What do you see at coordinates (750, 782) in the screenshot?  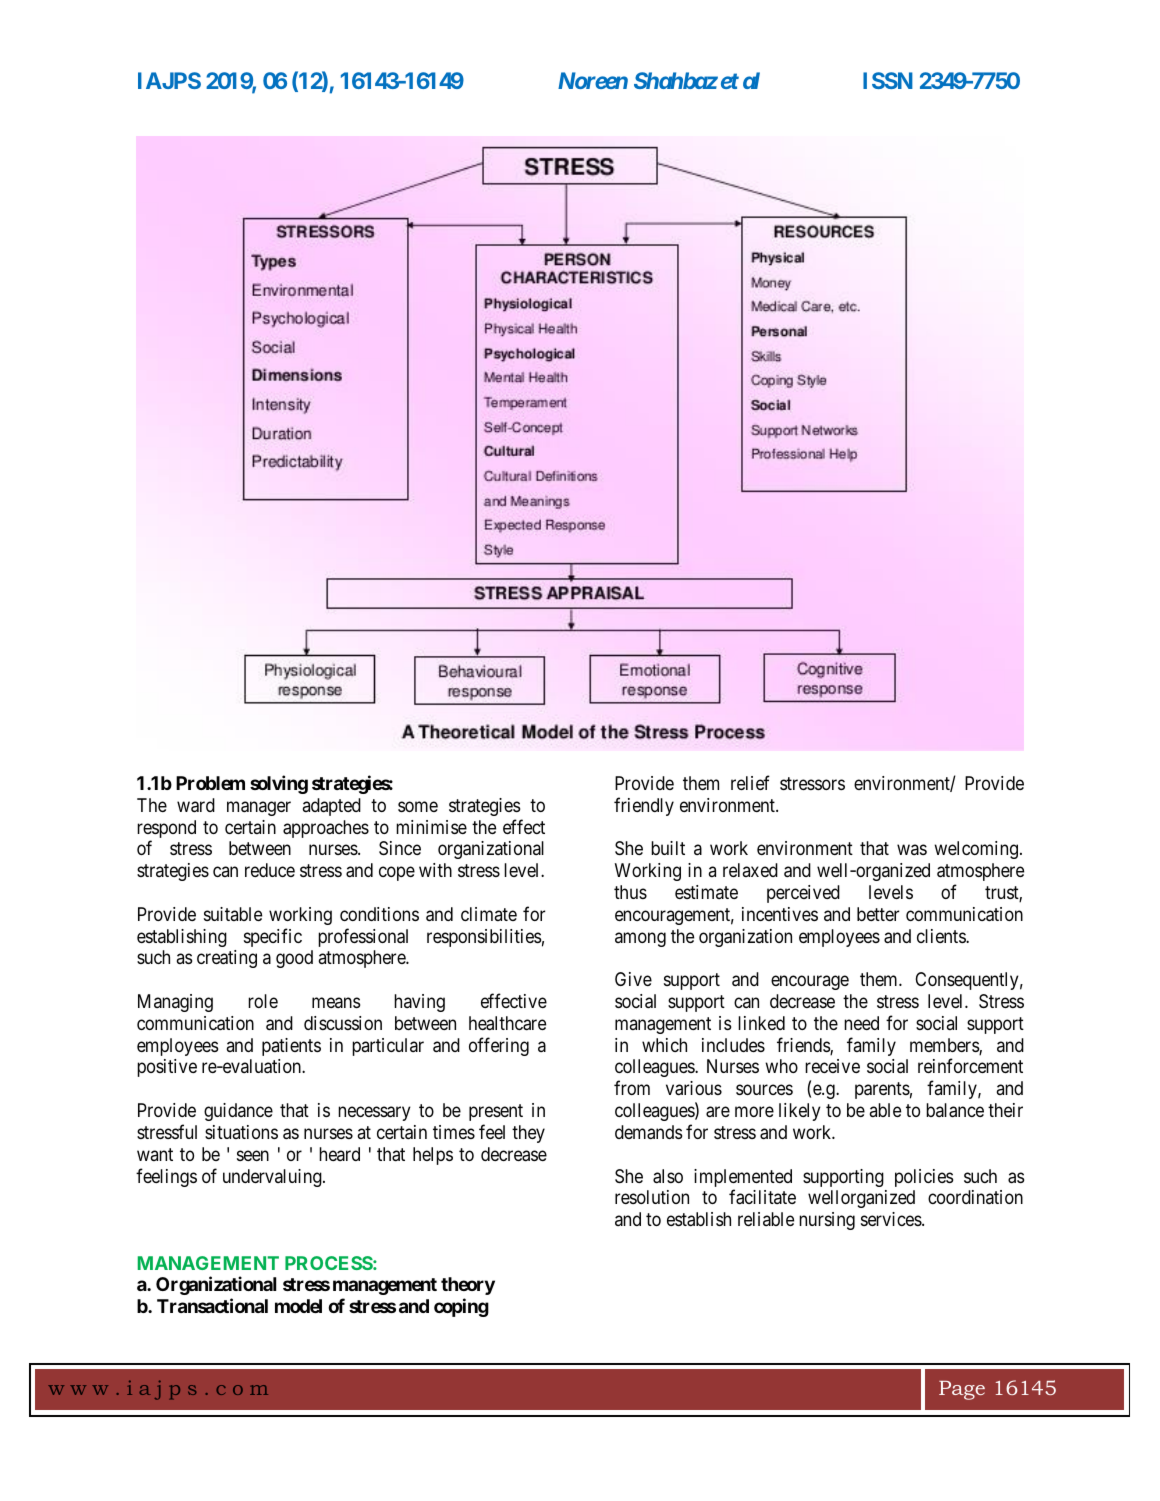 I see `relief` at bounding box center [750, 782].
